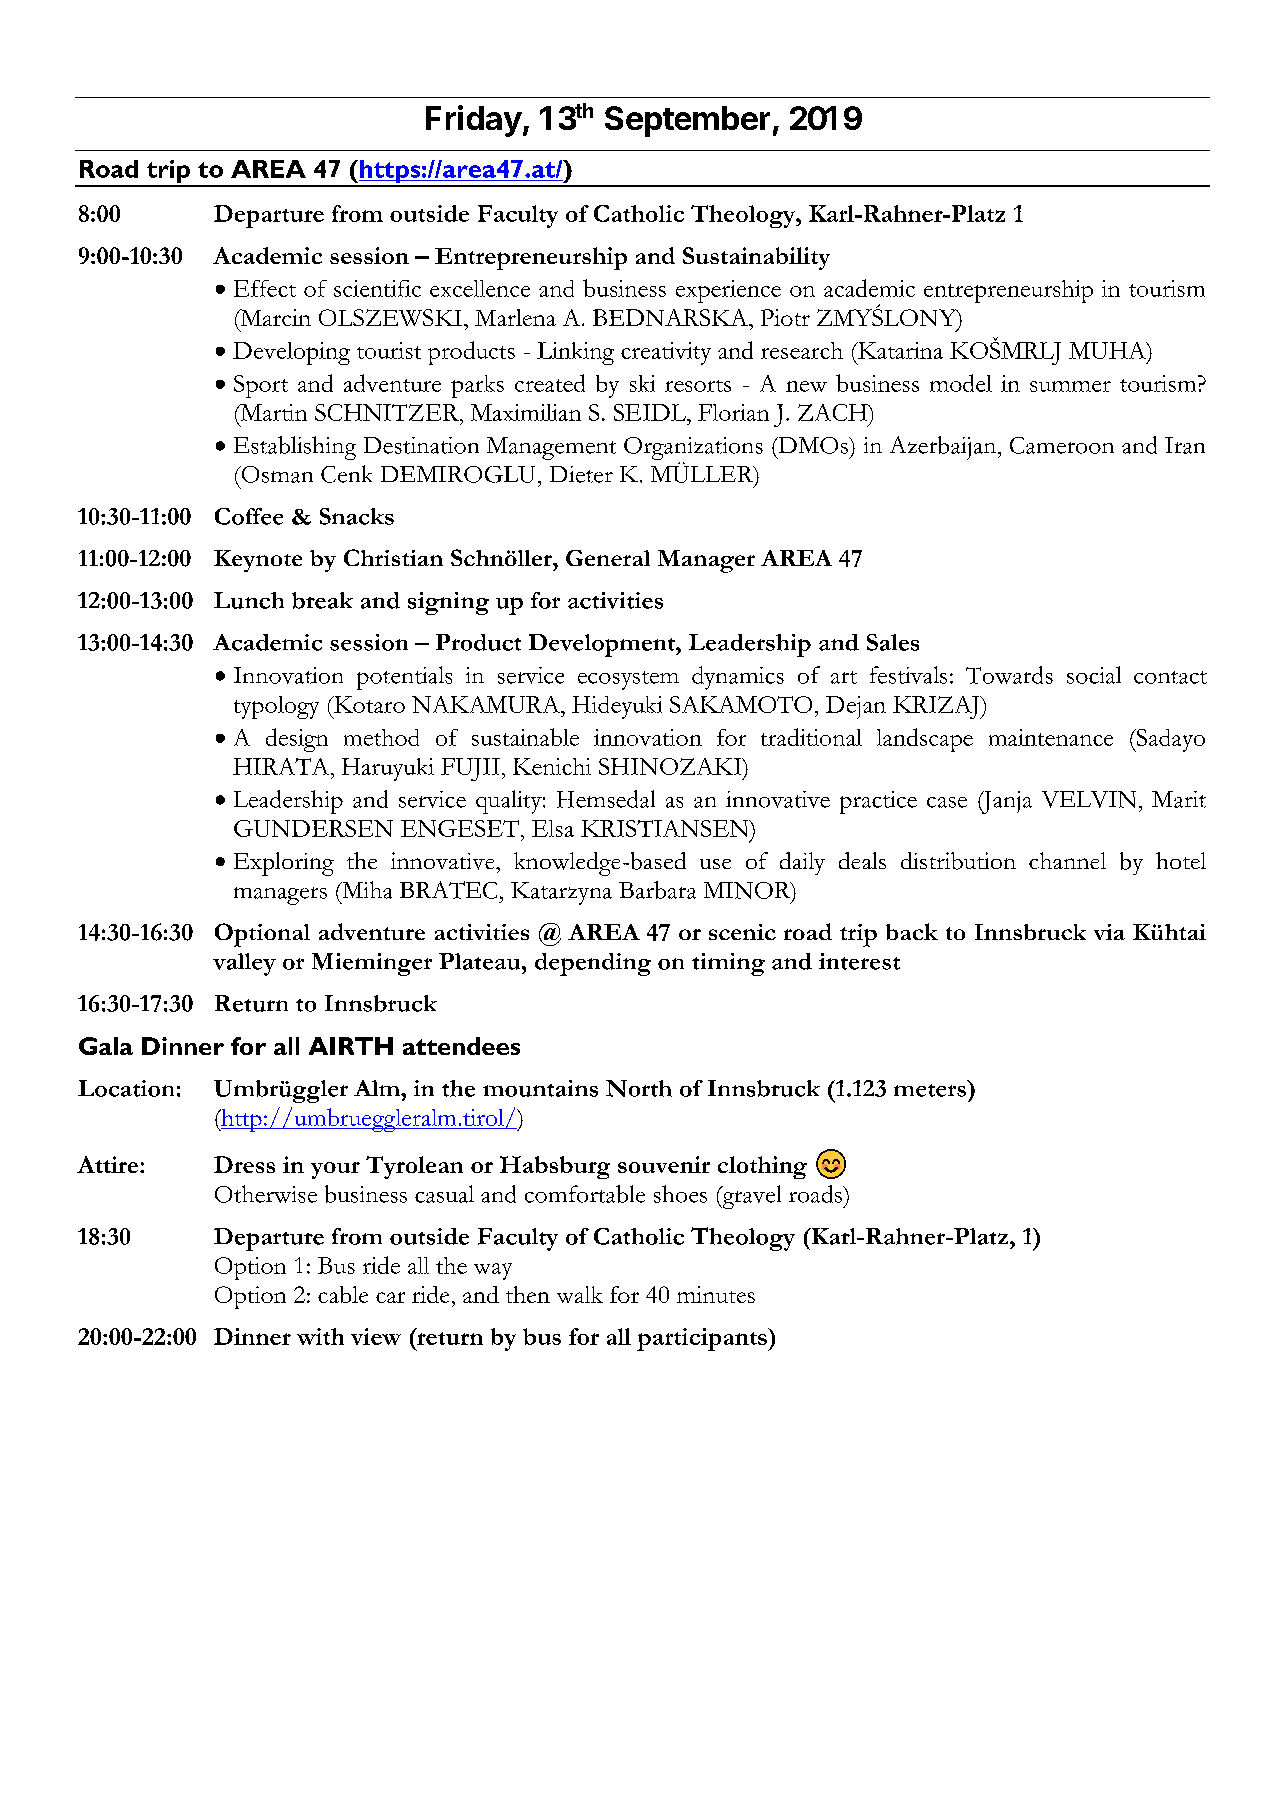 This image has width=1284, height=1815. Describe the element at coordinates (687, 121) in the image. I see `September` at that location.
